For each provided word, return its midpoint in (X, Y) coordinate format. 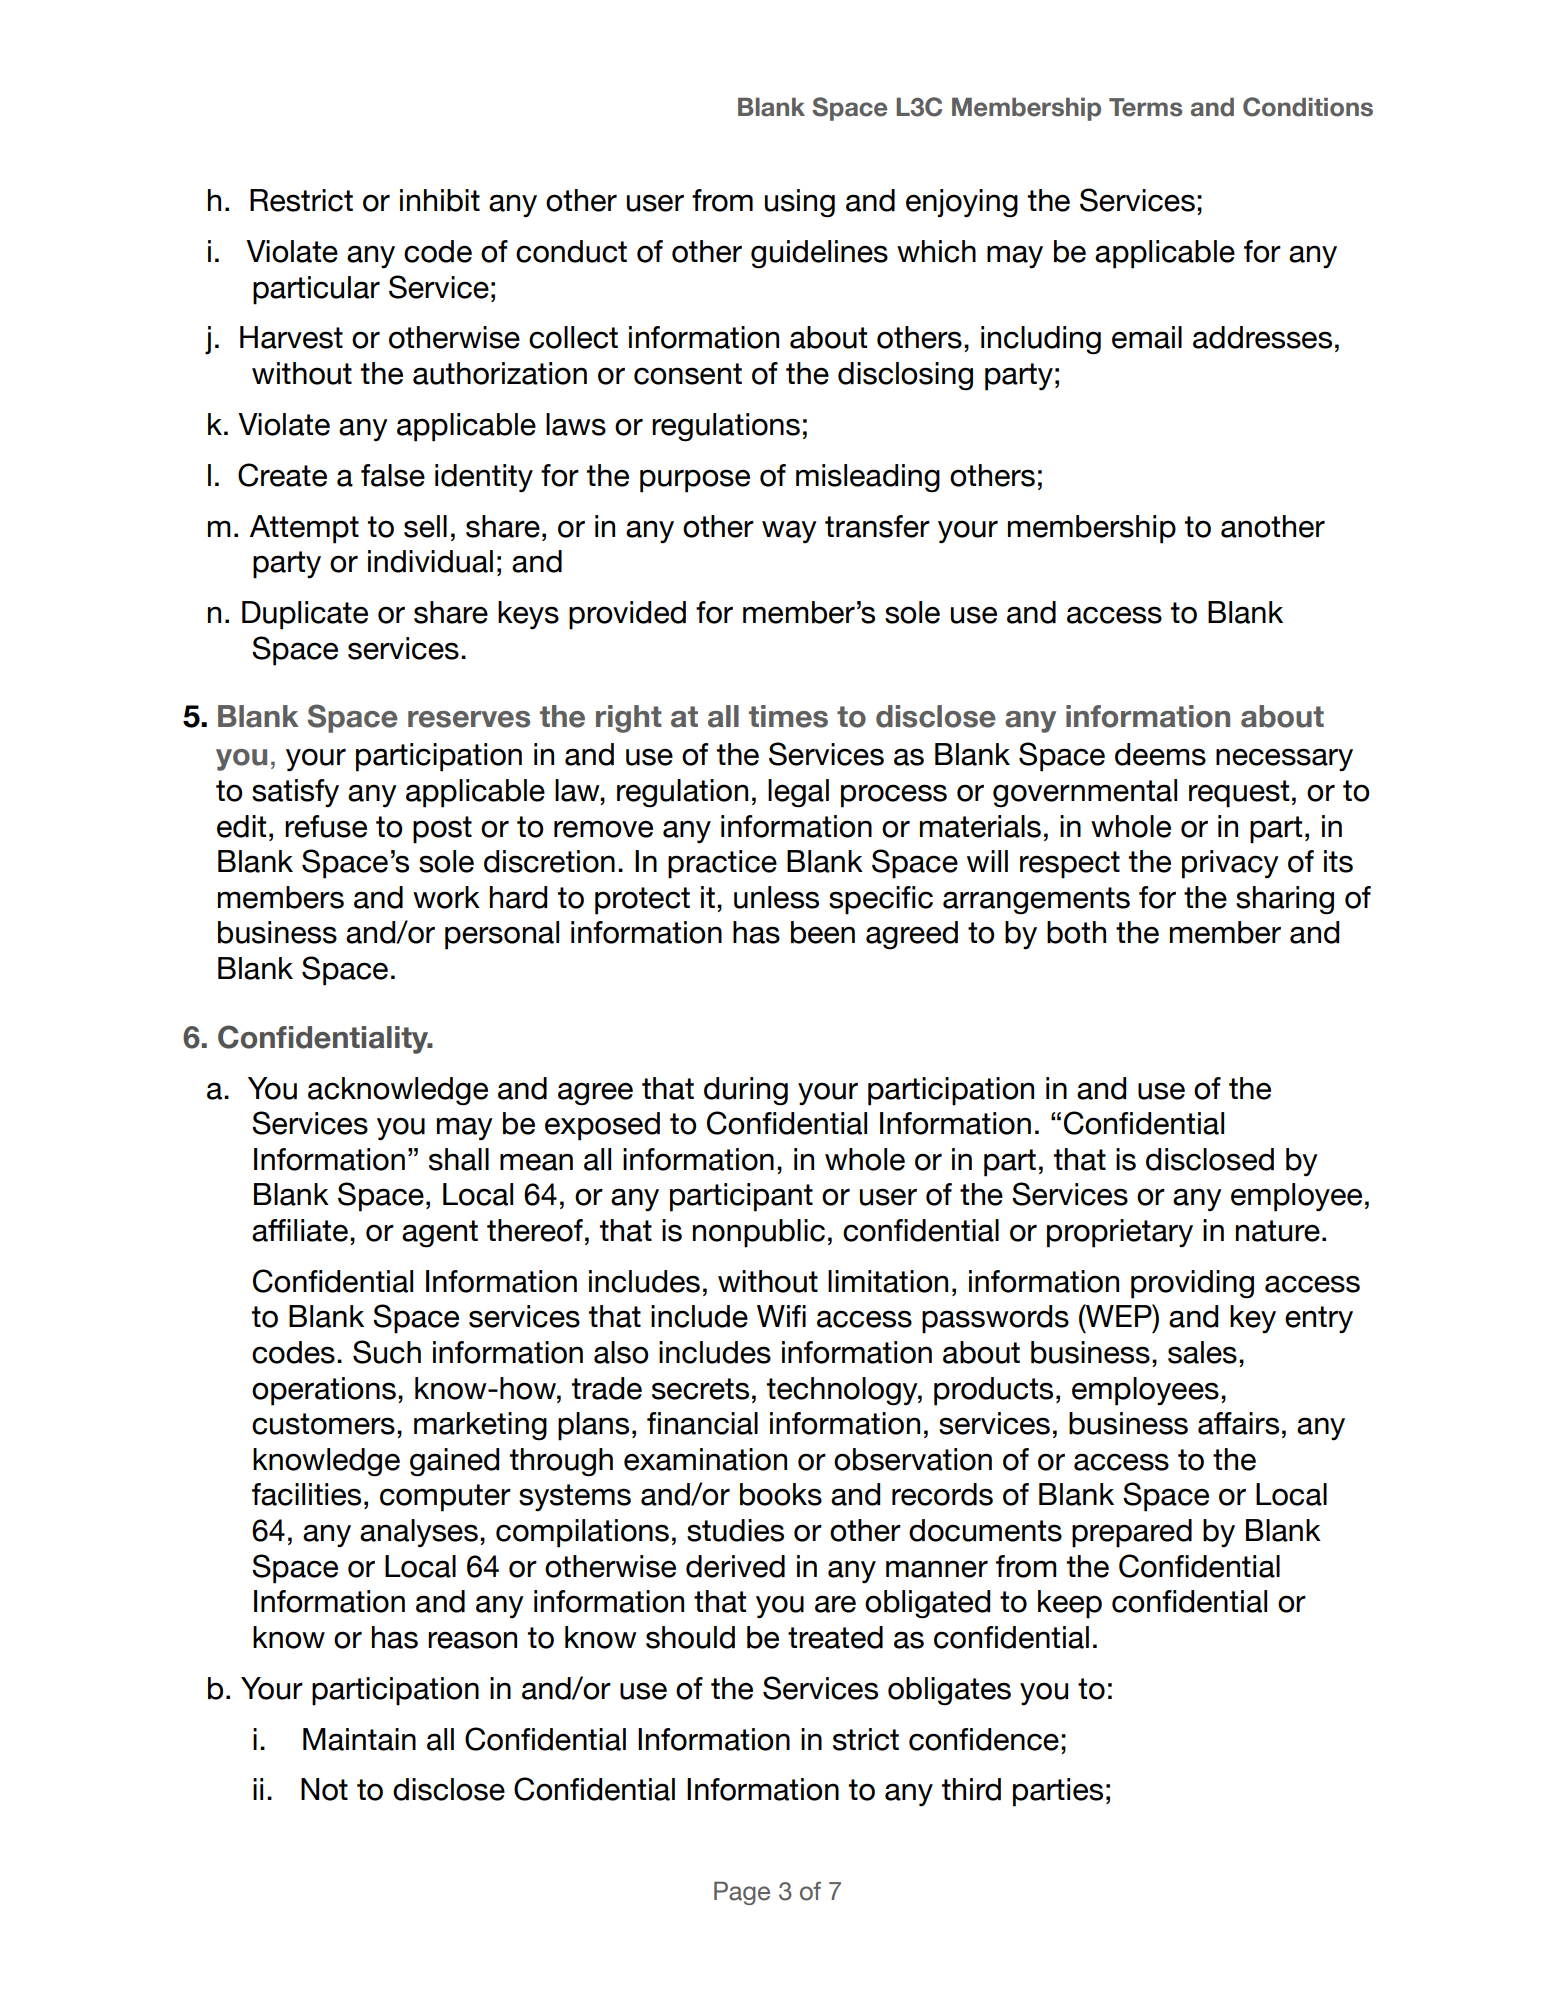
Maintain (359, 1739)
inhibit (440, 200)
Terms (1145, 107)
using (800, 203)
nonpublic (759, 1233)
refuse (326, 826)
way (789, 532)
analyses (419, 1533)
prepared (1132, 1533)
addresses (1262, 337)
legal (798, 793)
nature (1278, 1231)
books (781, 1494)
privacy (1230, 864)
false (393, 475)
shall (459, 1159)
